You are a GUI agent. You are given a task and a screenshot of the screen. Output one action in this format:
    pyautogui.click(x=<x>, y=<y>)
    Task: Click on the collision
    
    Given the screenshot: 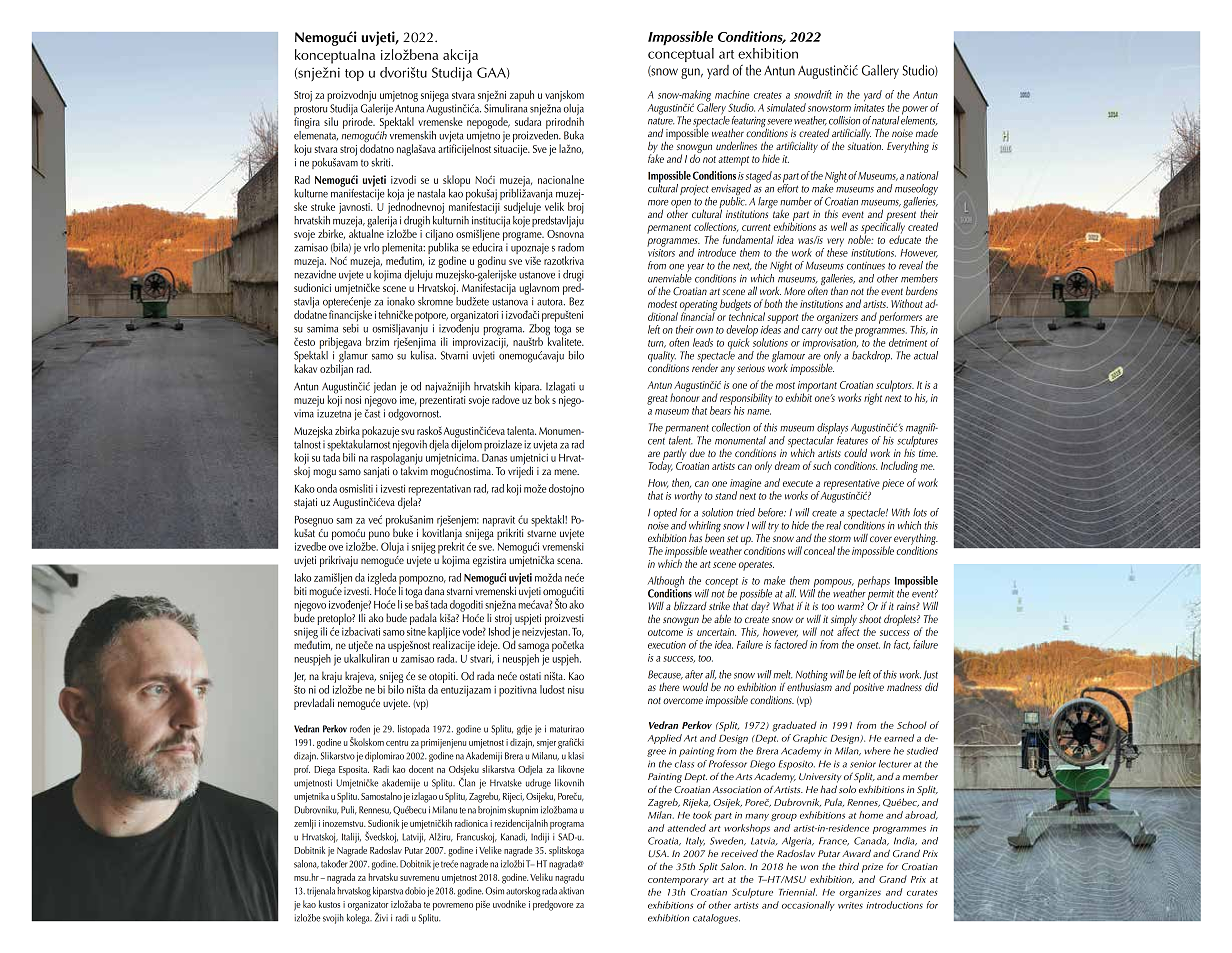 What is the action you would take?
    pyautogui.click(x=844, y=120)
